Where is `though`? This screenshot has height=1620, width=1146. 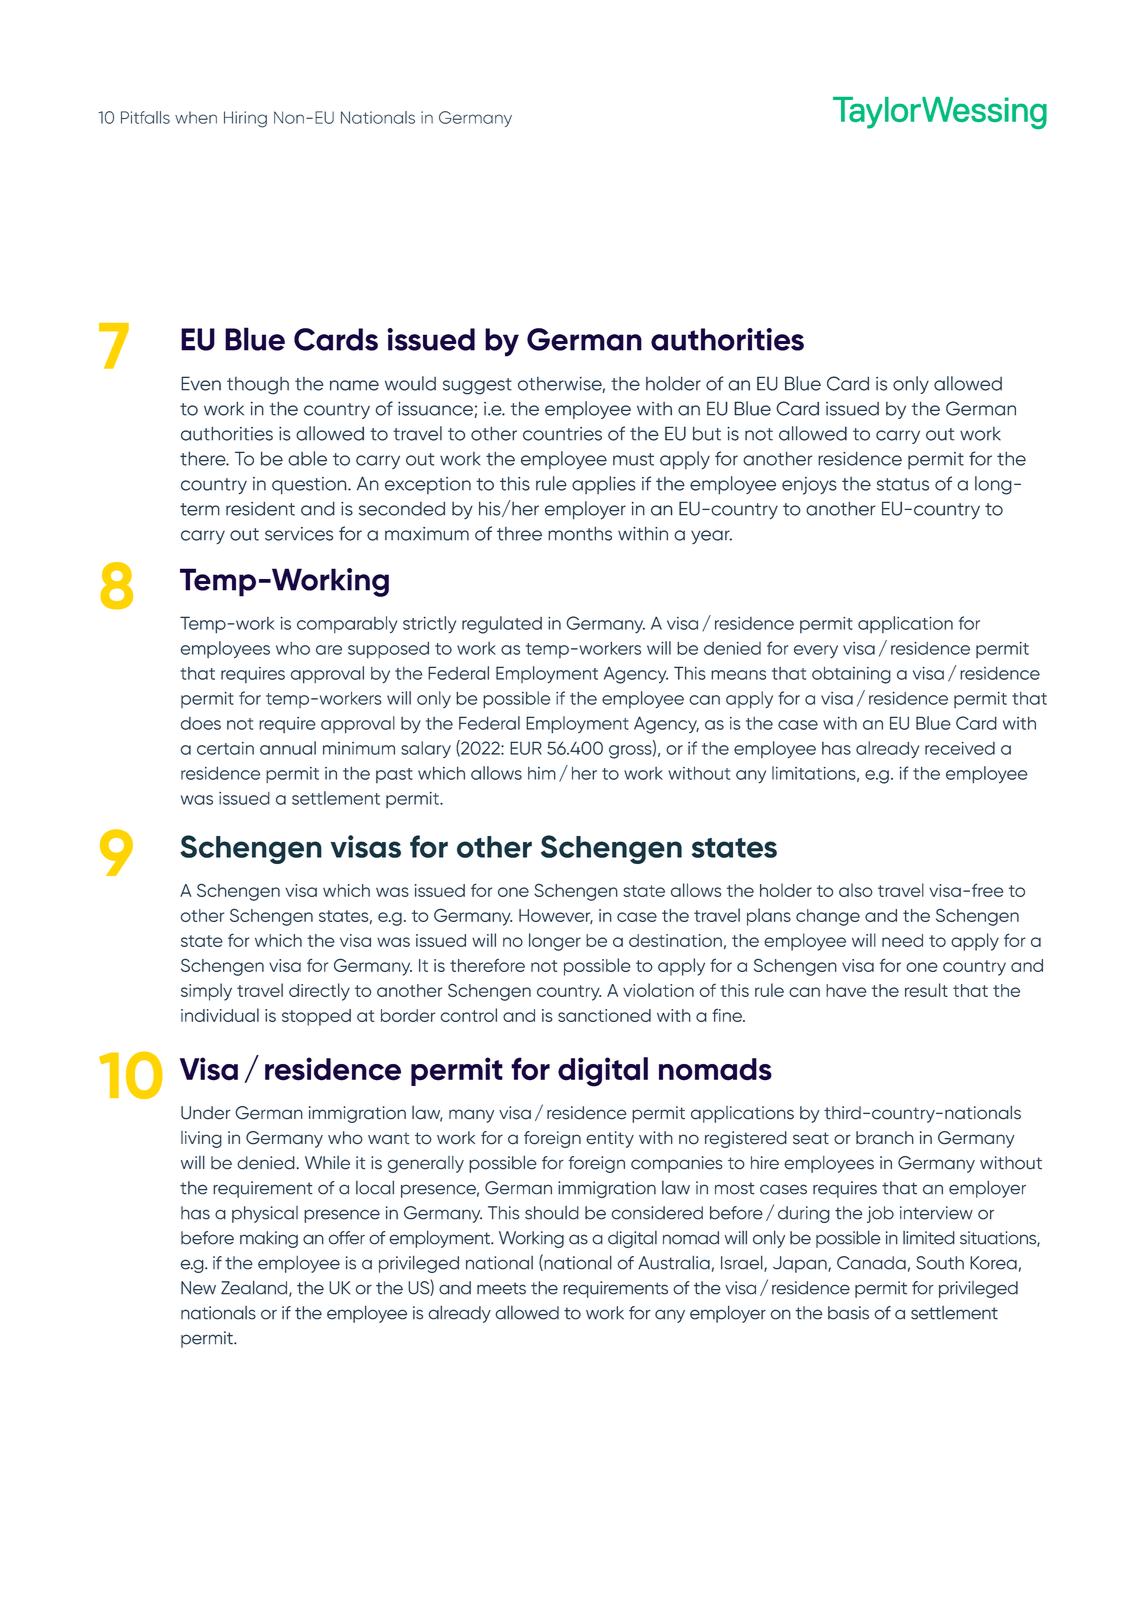
though is located at coordinates (258, 386).
